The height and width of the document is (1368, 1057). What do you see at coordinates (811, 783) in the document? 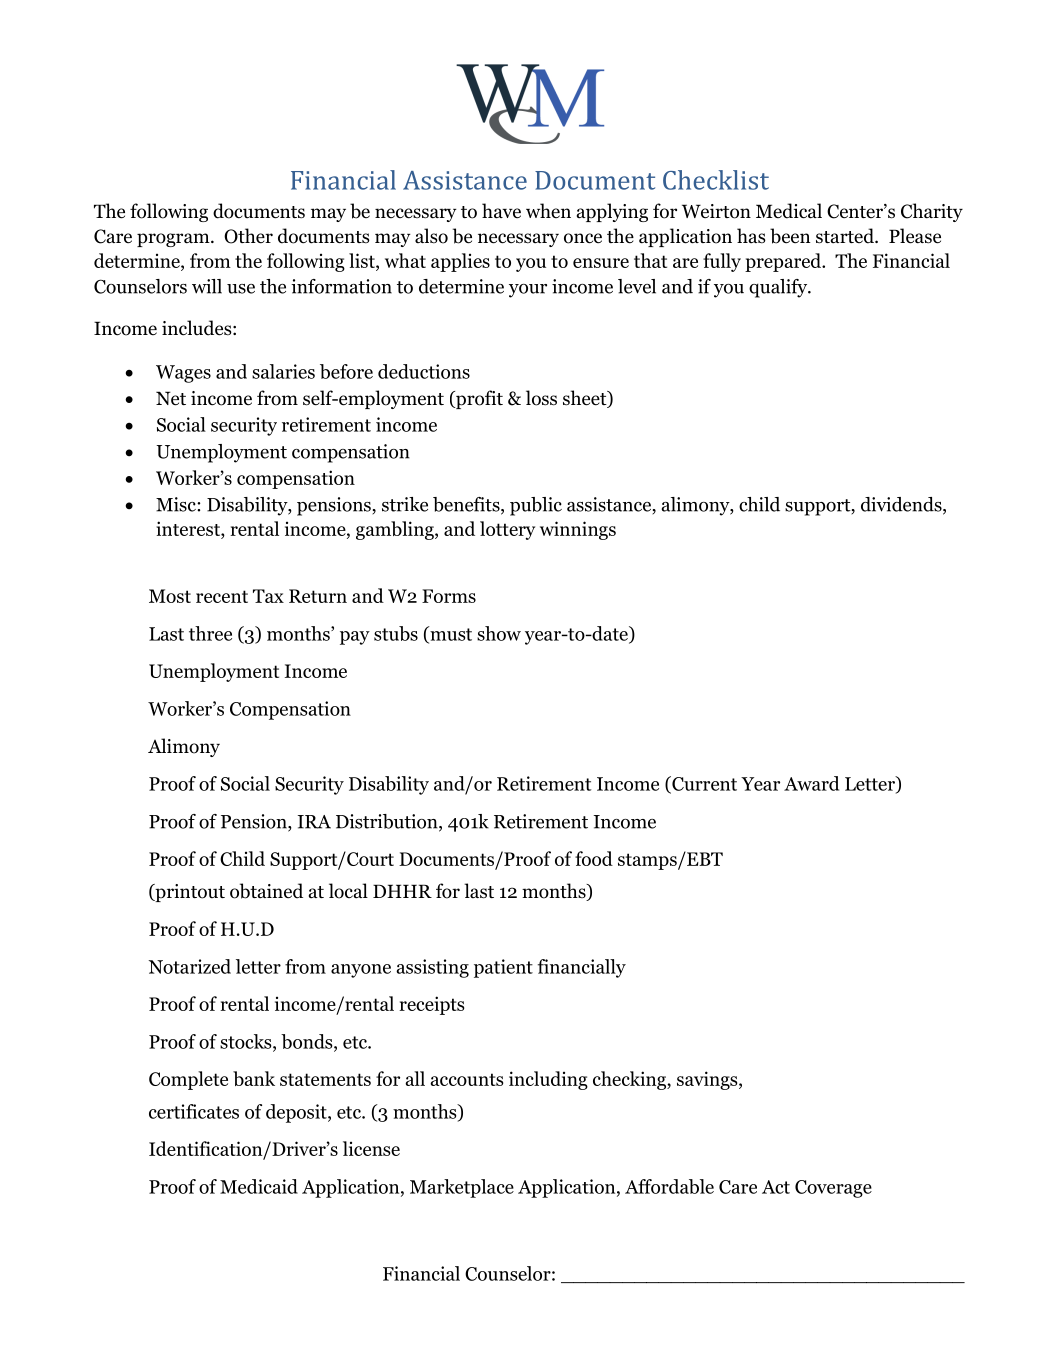
I see `Award` at bounding box center [811, 783].
